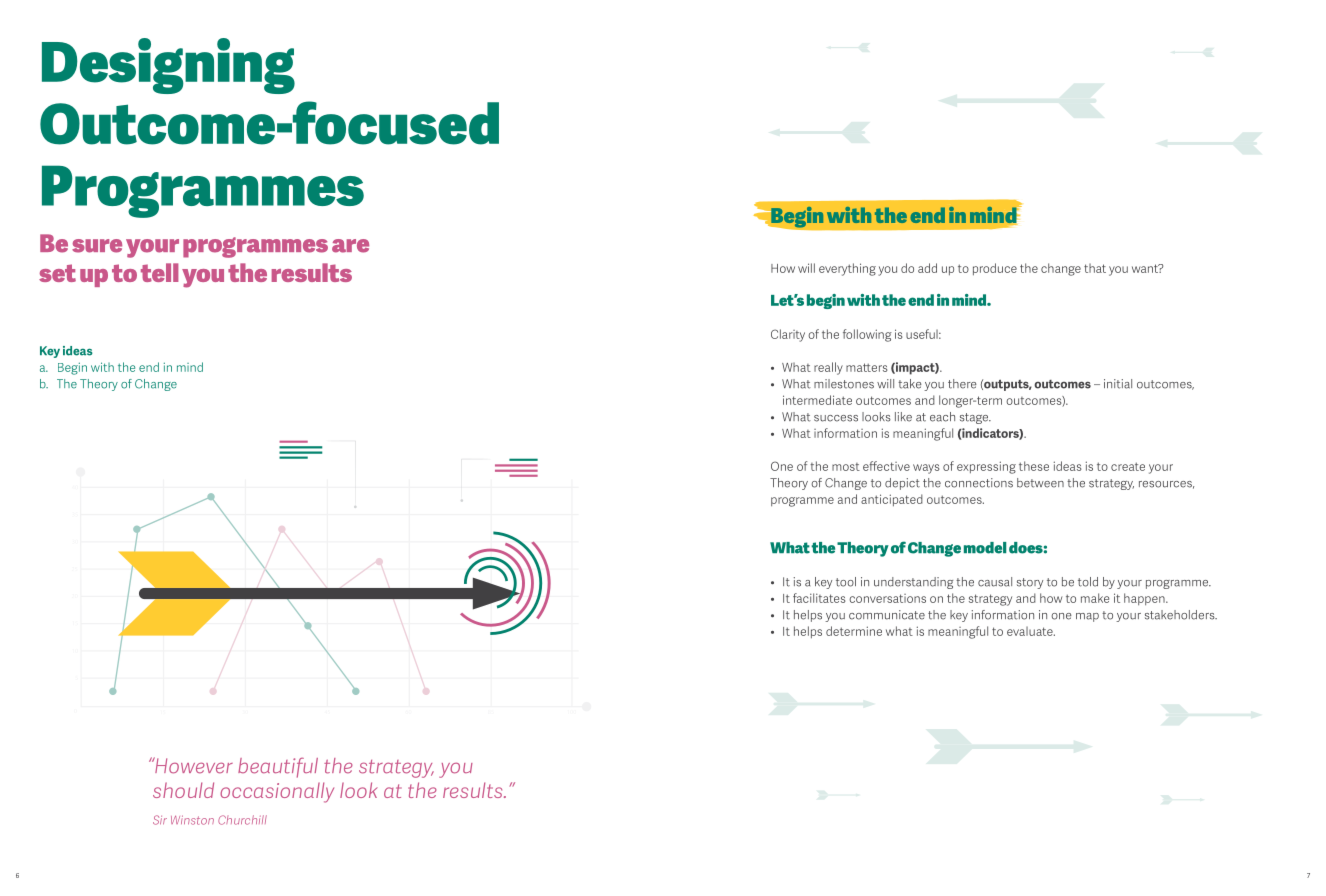 This document has height=896, width=1326. I want to click on occasionally, so click(277, 792).
